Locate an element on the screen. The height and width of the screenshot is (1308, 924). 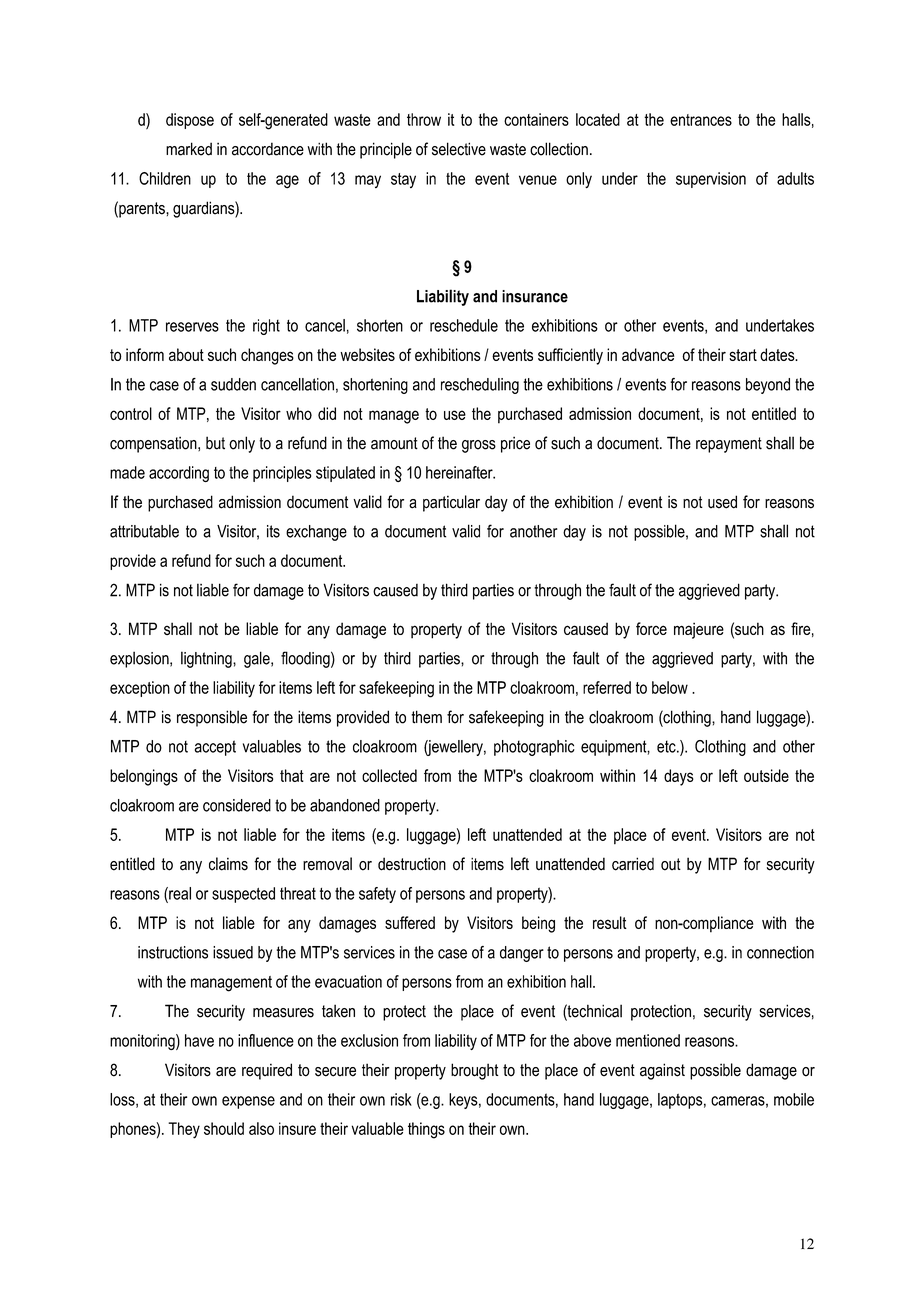
marked is located at coordinates (189, 149).
